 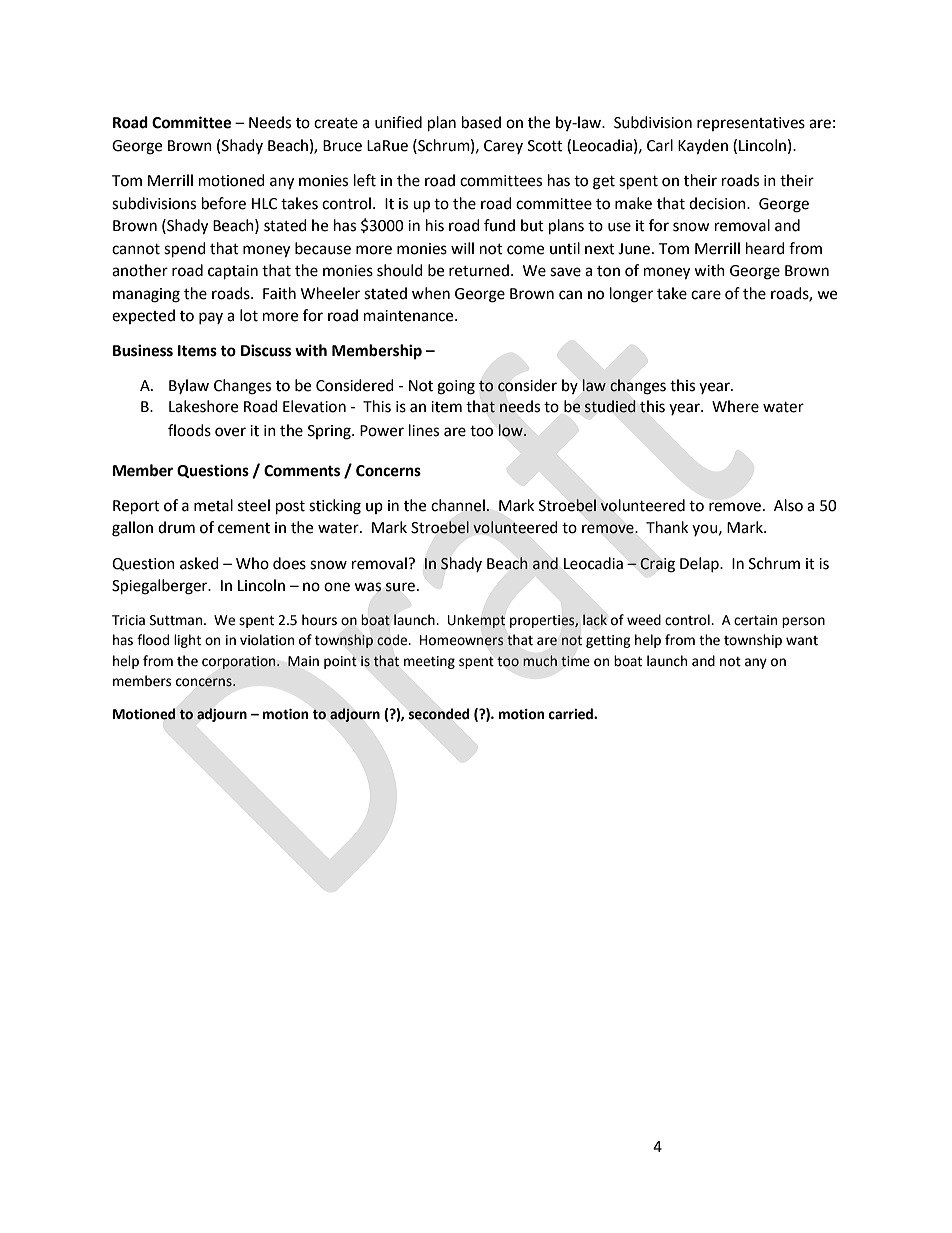 What do you see at coordinates (230, 432) in the image?
I see `over` at bounding box center [230, 432].
